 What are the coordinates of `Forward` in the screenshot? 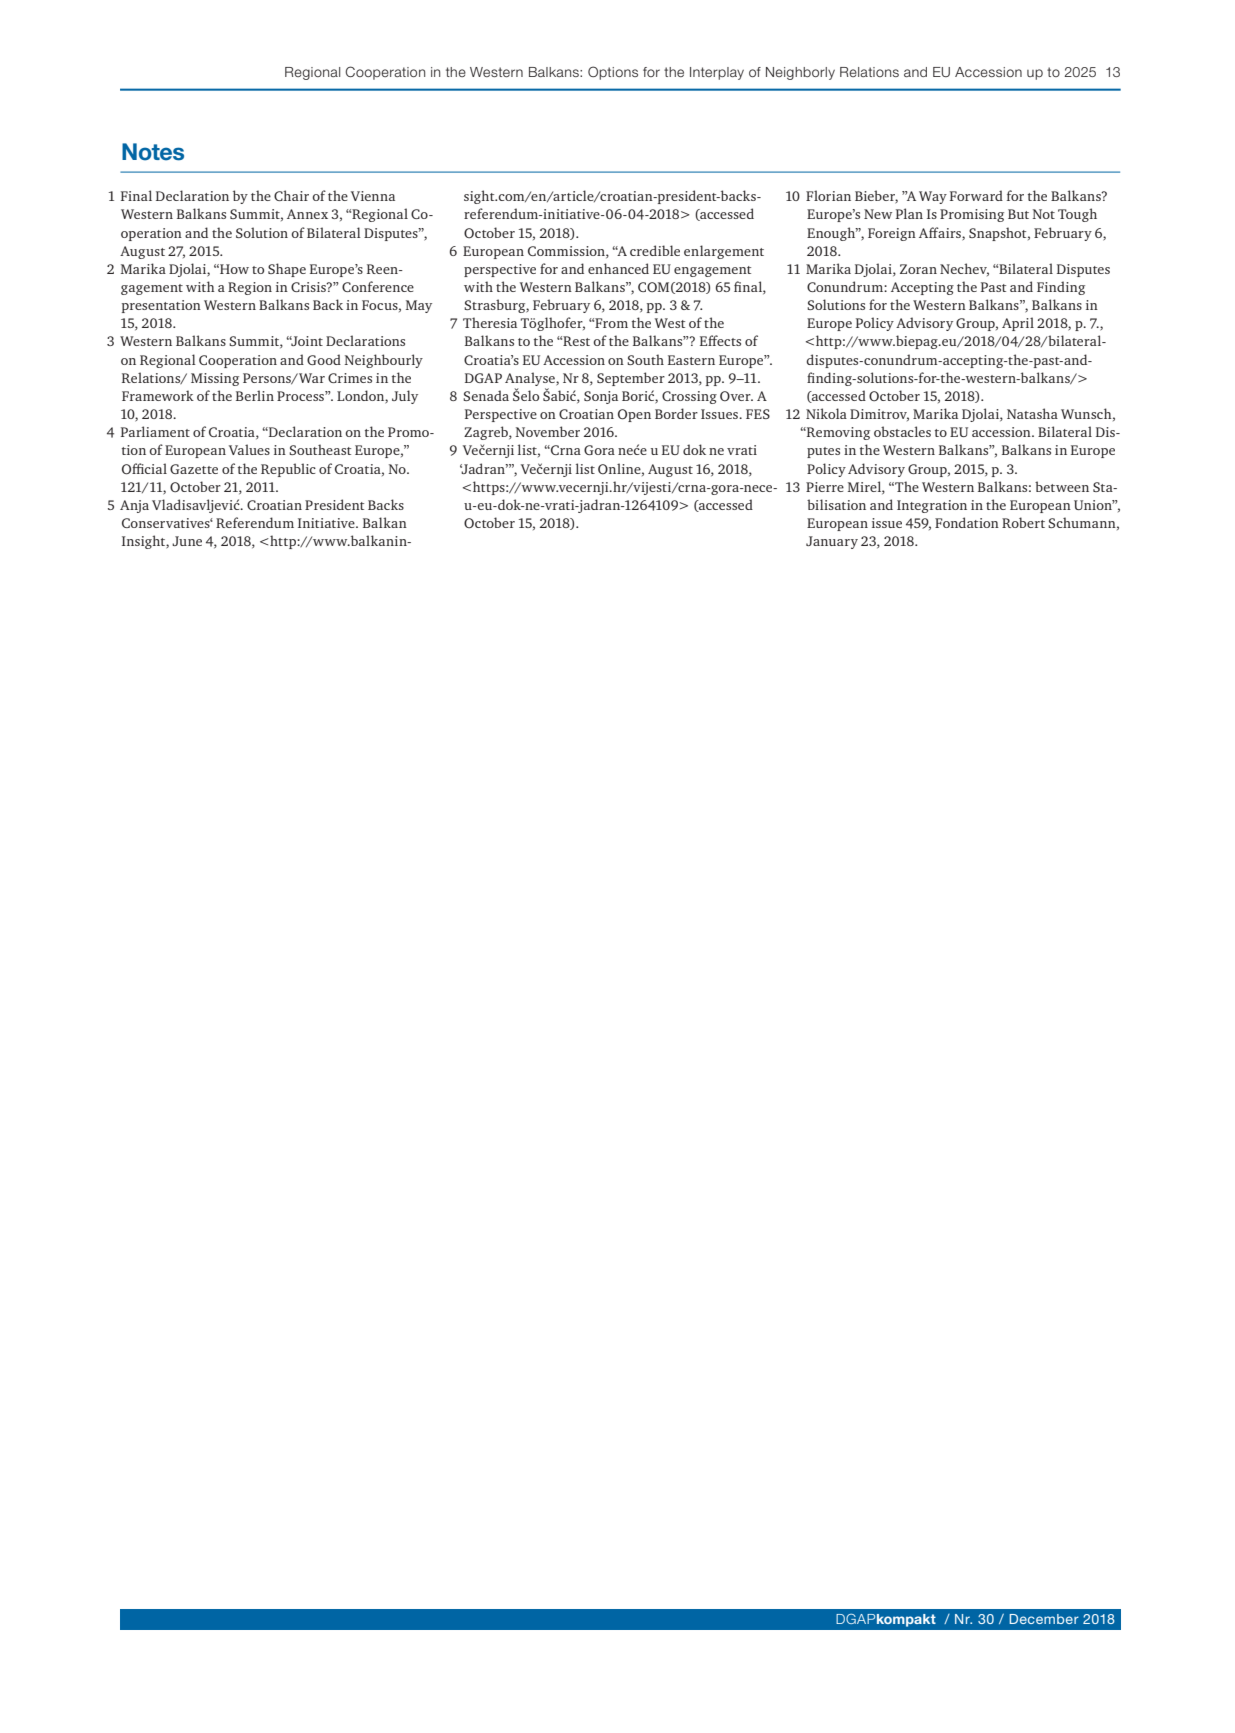 It's located at (976, 195).
